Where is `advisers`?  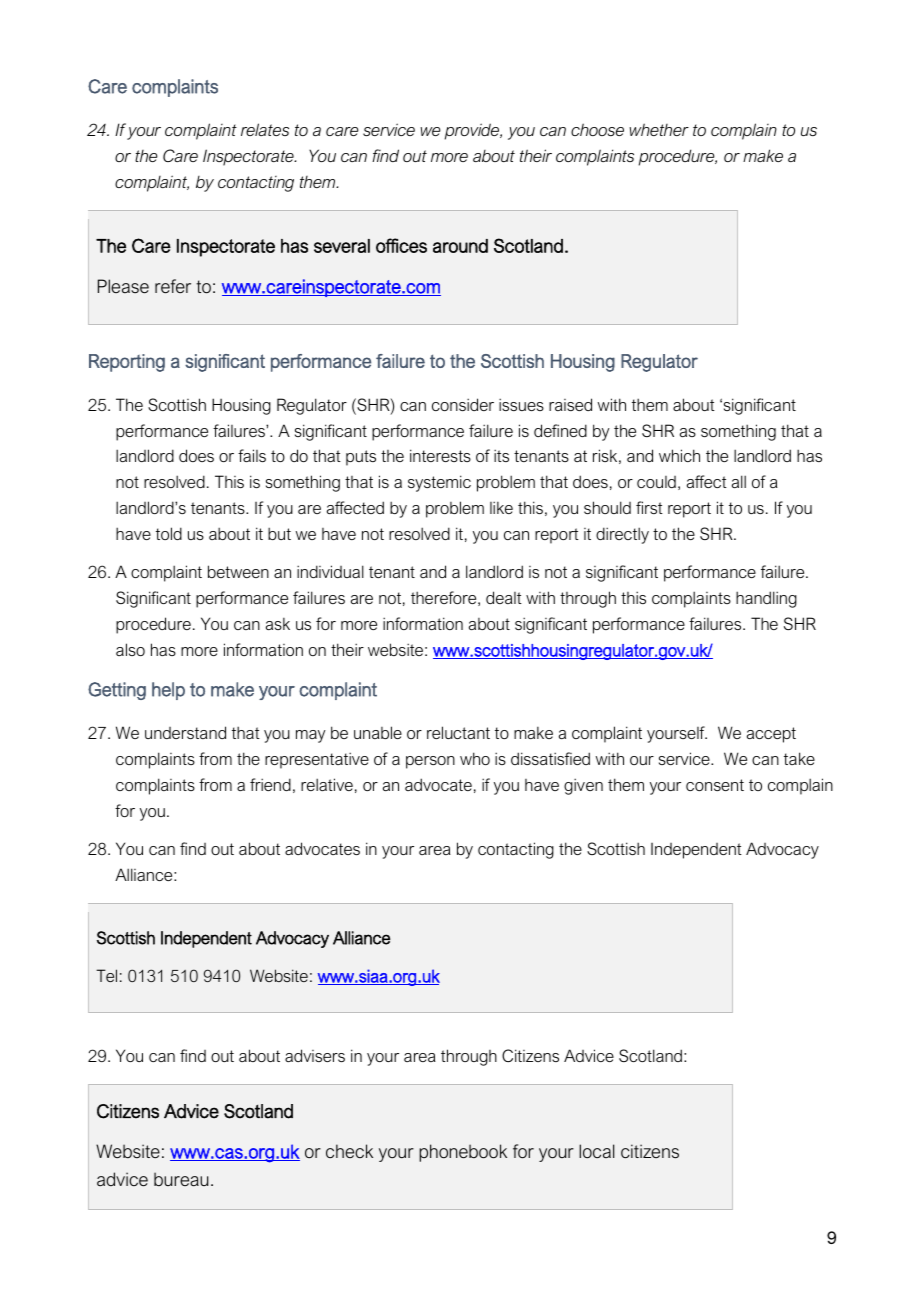 advisers is located at coordinates (315, 1055).
